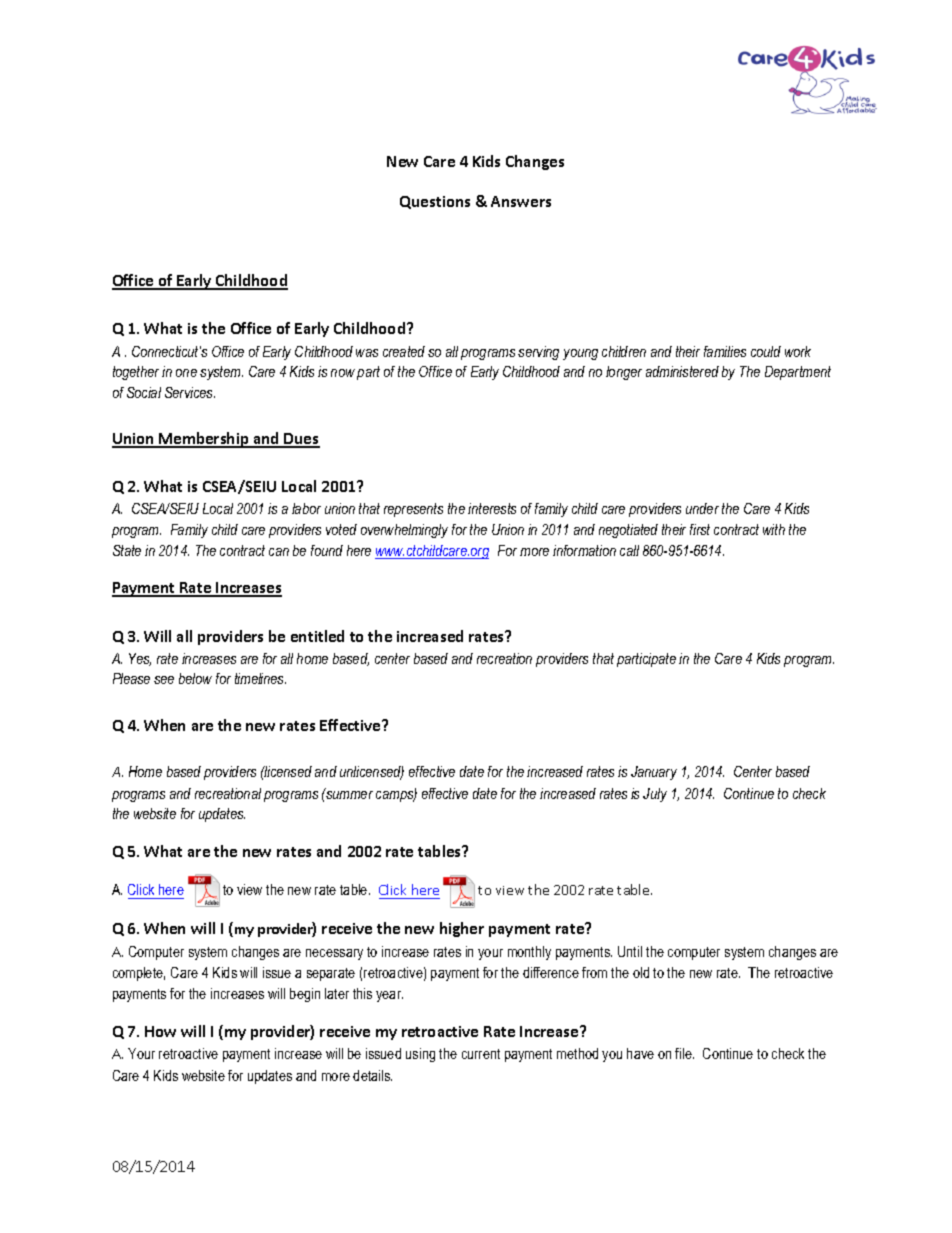 The image size is (952, 1233). What do you see at coordinates (654, 773) in the screenshot?
I see `January` at bounding box center [654, 773].
